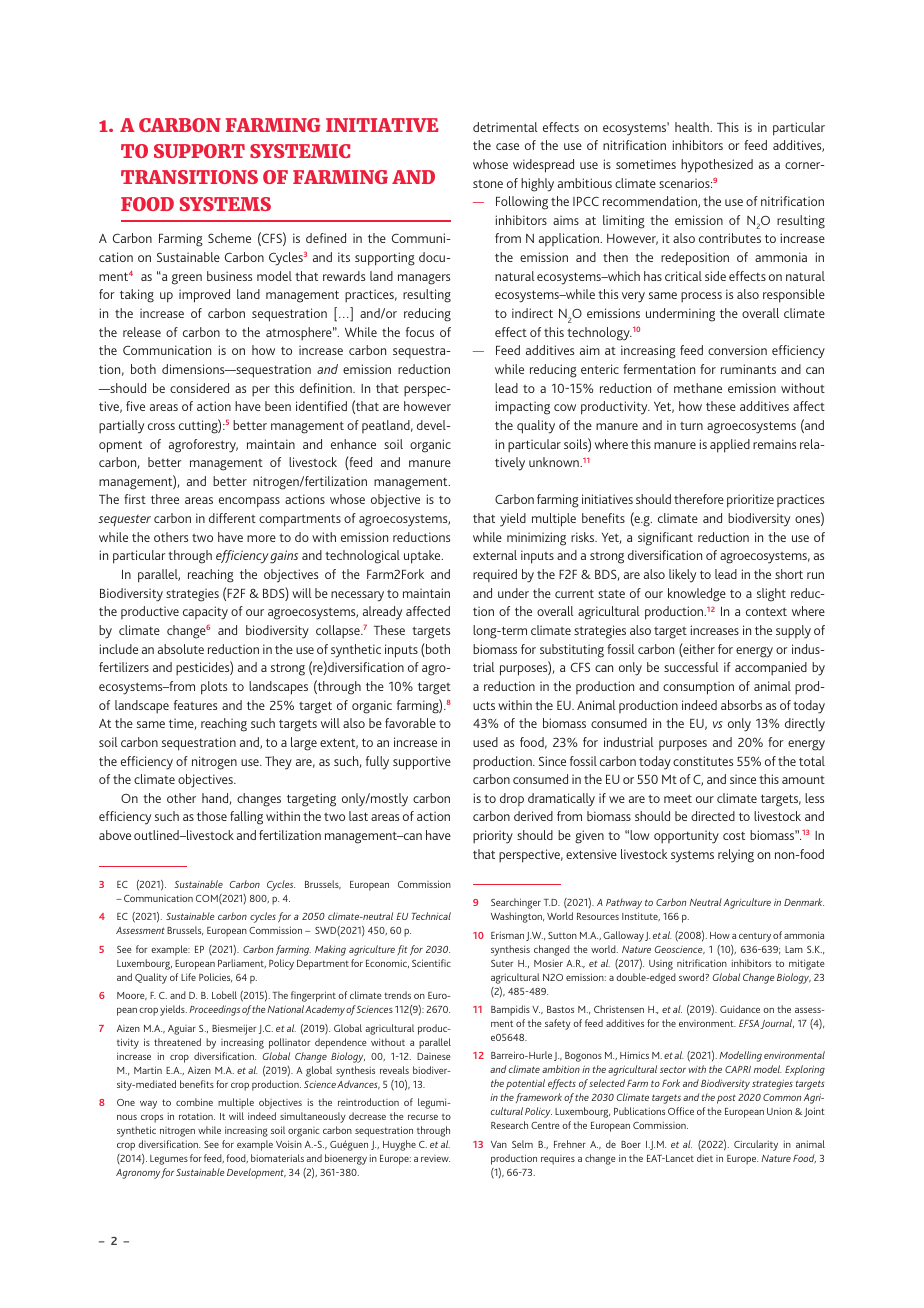 This screenshot has height=1308, width=924. Describe the element at coordinates (691, 667) in the screenshot. I see `successful` at that location.
